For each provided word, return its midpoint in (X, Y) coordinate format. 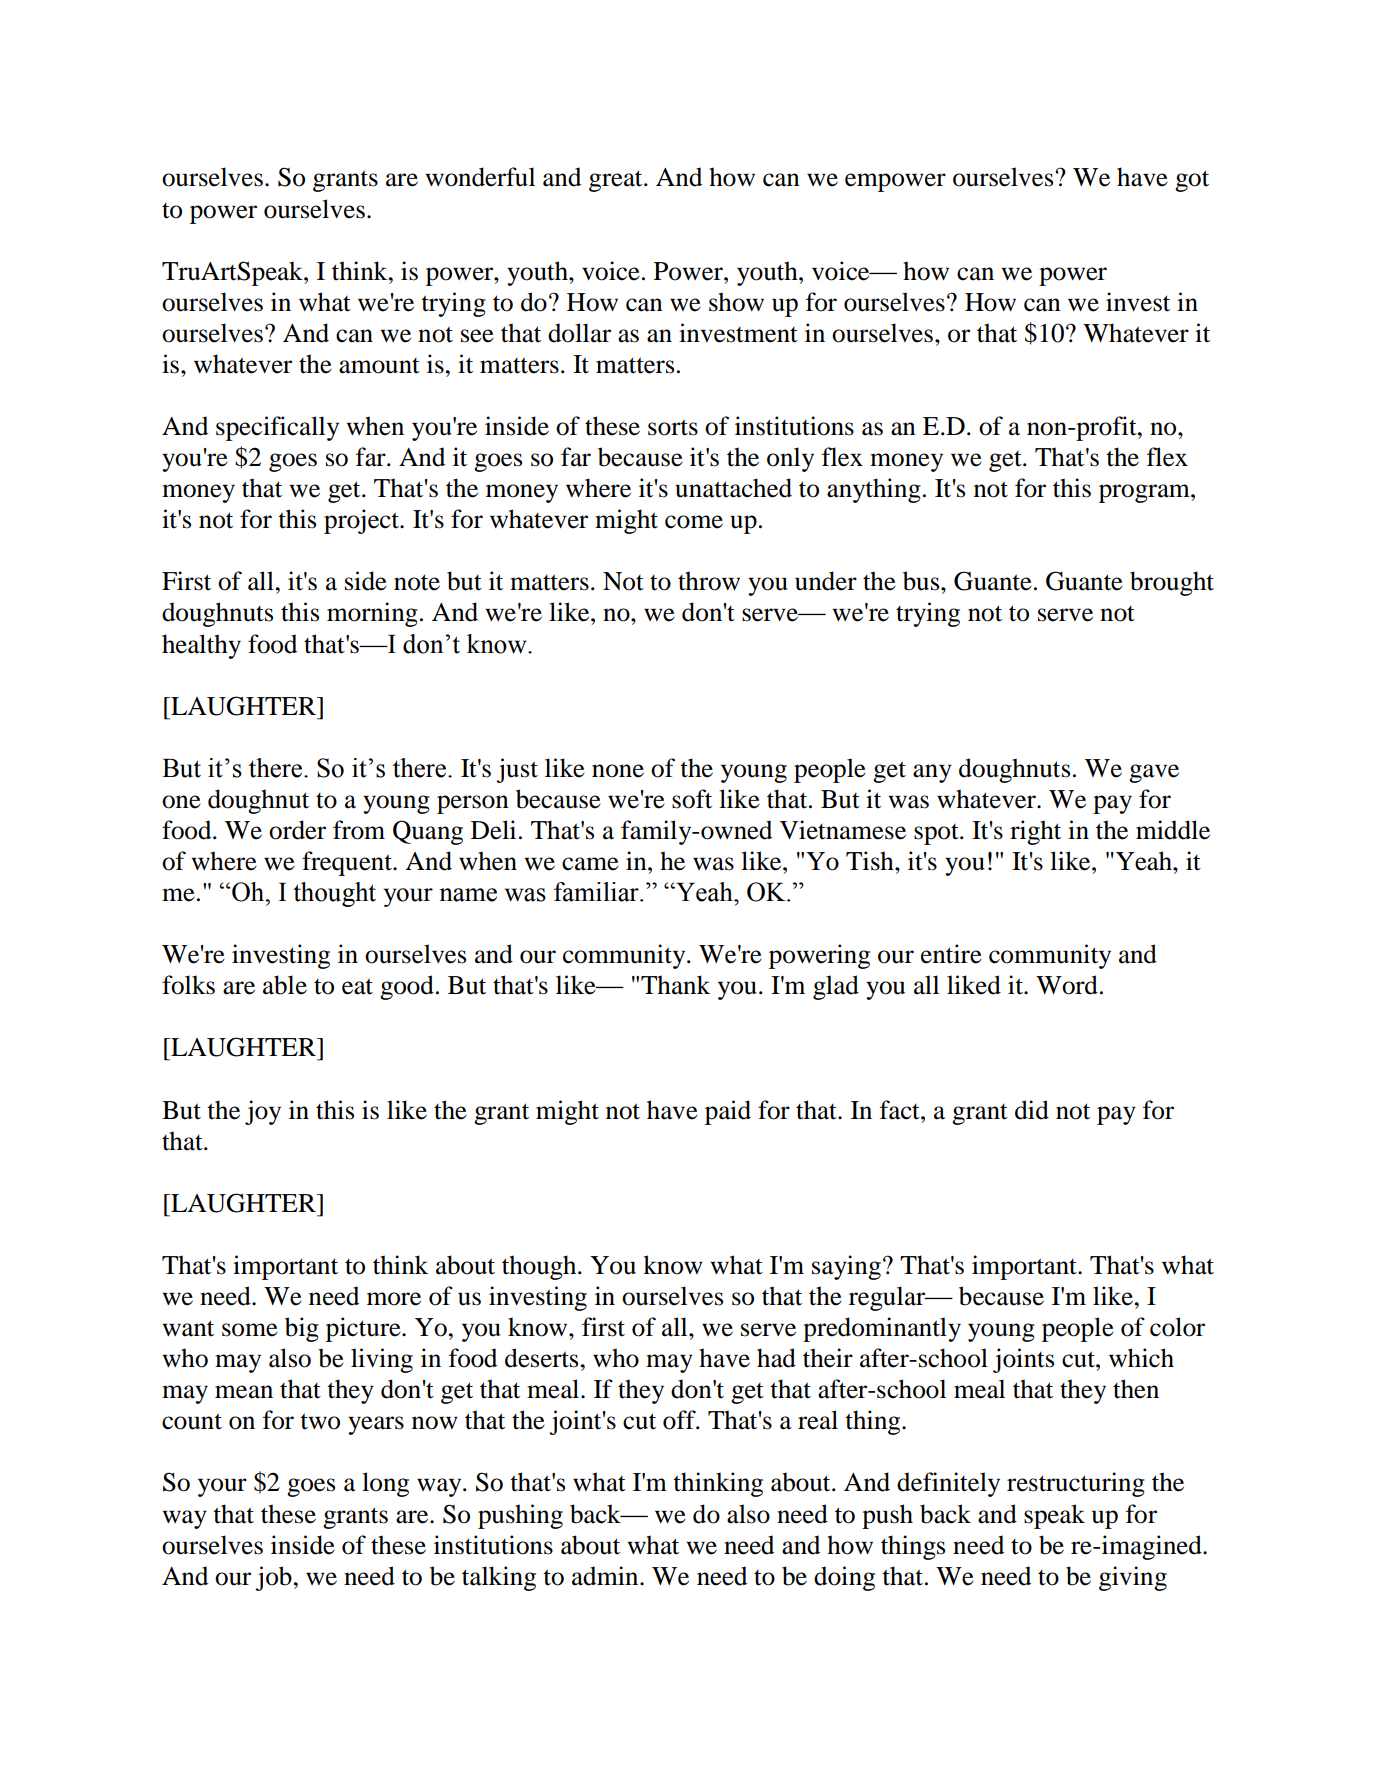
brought (1172, 583)
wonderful (480, 177)
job (273, 1578)
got (1192, 181)
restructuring (1076, 1484)
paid (728, 1112)
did (1032, 1110)
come (694, 522)
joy (263, 1112)
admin (606, 1576)
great (617, 181)
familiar (597, 892)
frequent (348, 863)
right (1035, 832)
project (362, 521)
